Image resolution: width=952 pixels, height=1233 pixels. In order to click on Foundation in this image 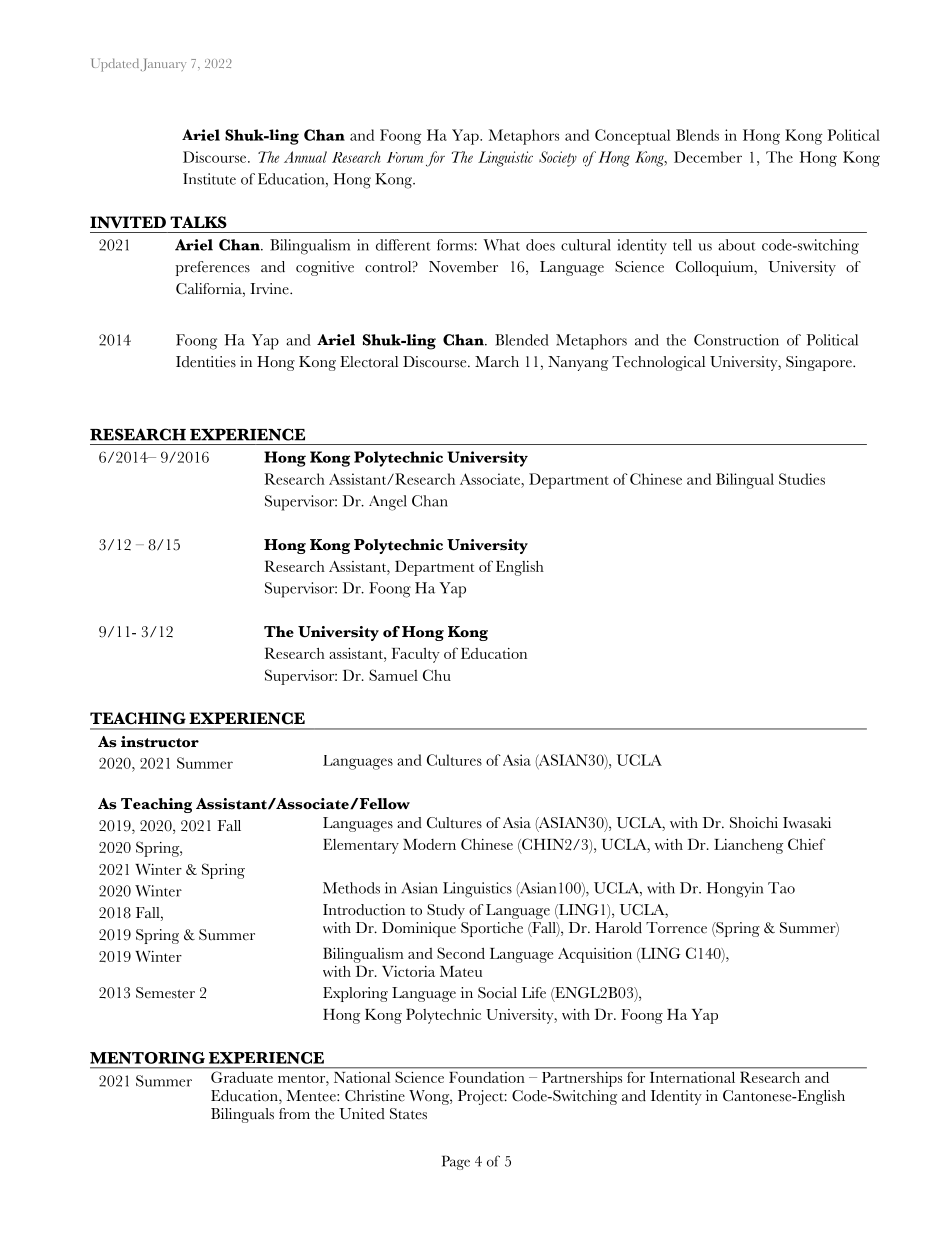, I will do `click(486, 1077)`.
